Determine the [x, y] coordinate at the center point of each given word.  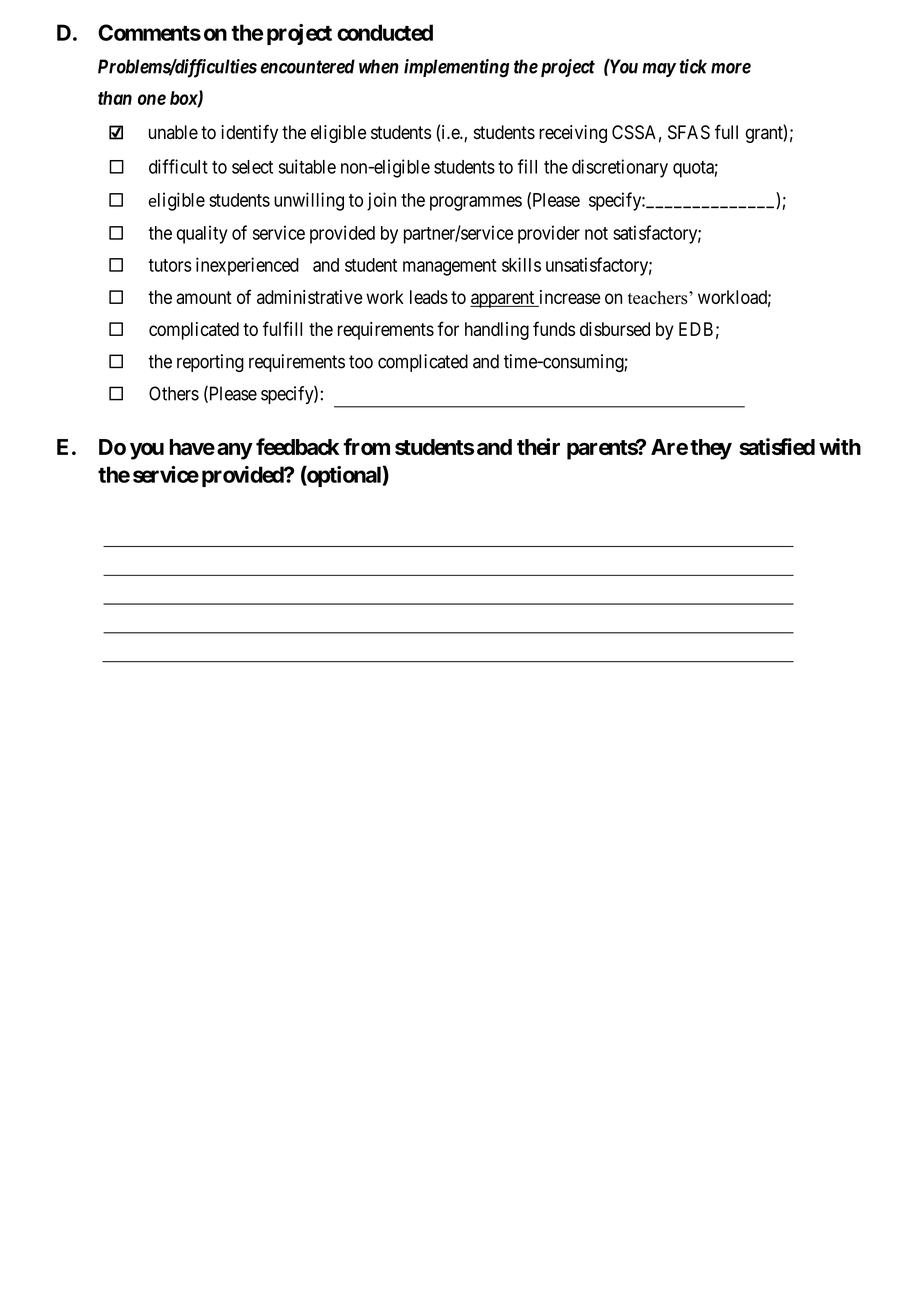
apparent [503, 299]
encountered [307, 66]
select [252, 167]
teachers [659, 298]
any [235, 451]
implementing [457, 68]
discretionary [620, 168]
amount [204, 297]
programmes [476, 203]
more [731, 68]
